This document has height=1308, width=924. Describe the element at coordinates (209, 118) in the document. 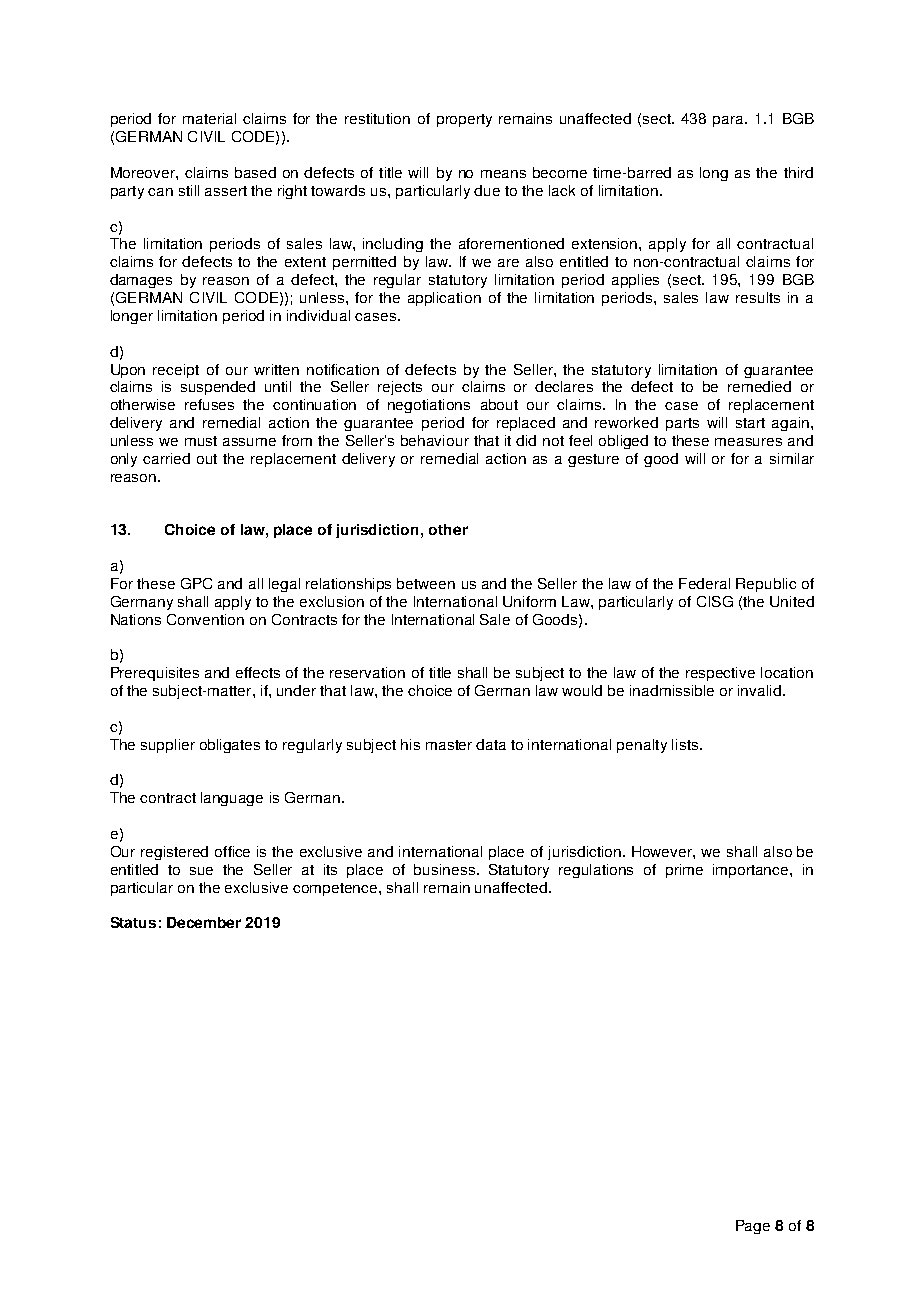

I see `material` at that location.
